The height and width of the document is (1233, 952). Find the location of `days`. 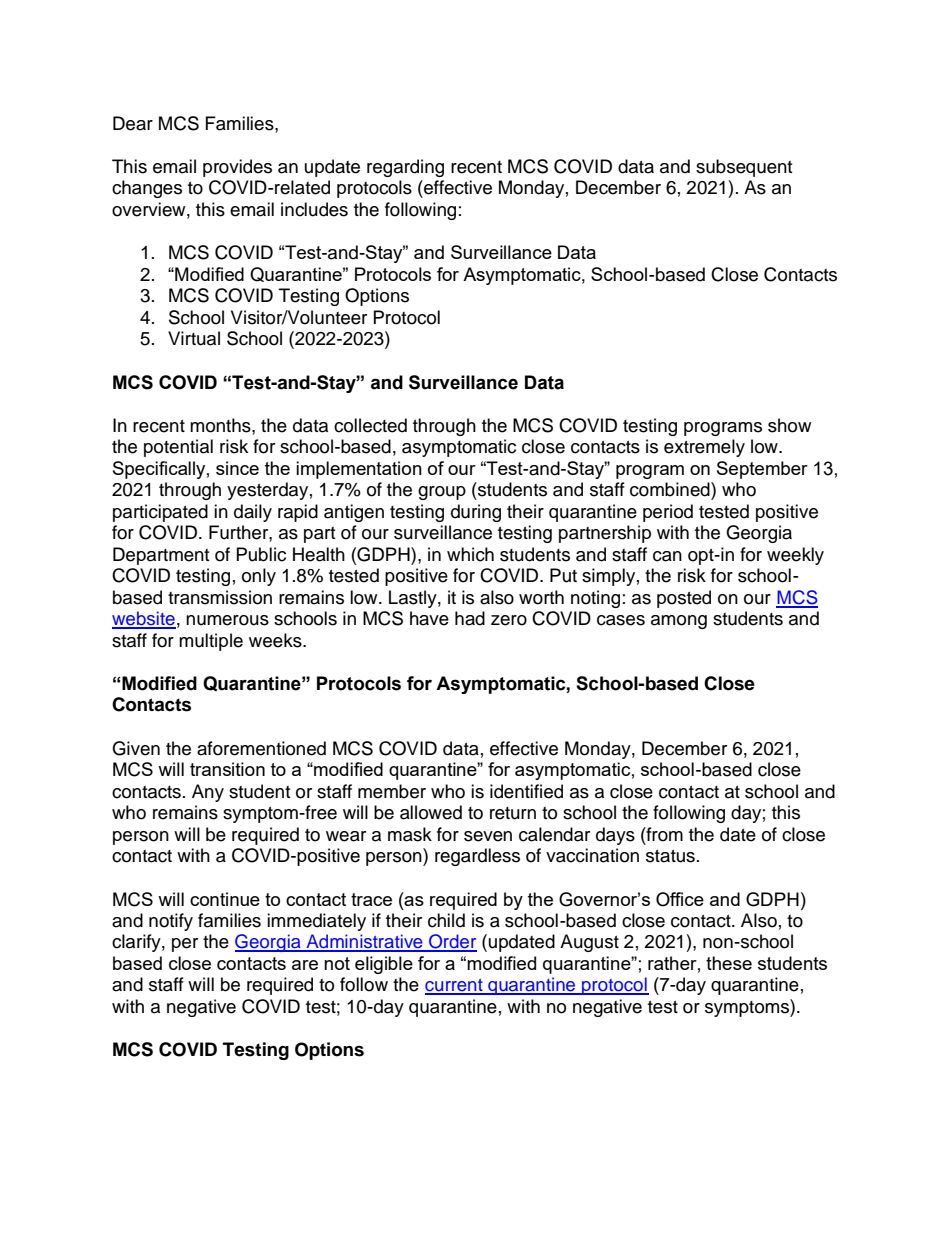

days is located at coordinates (615, 836).
